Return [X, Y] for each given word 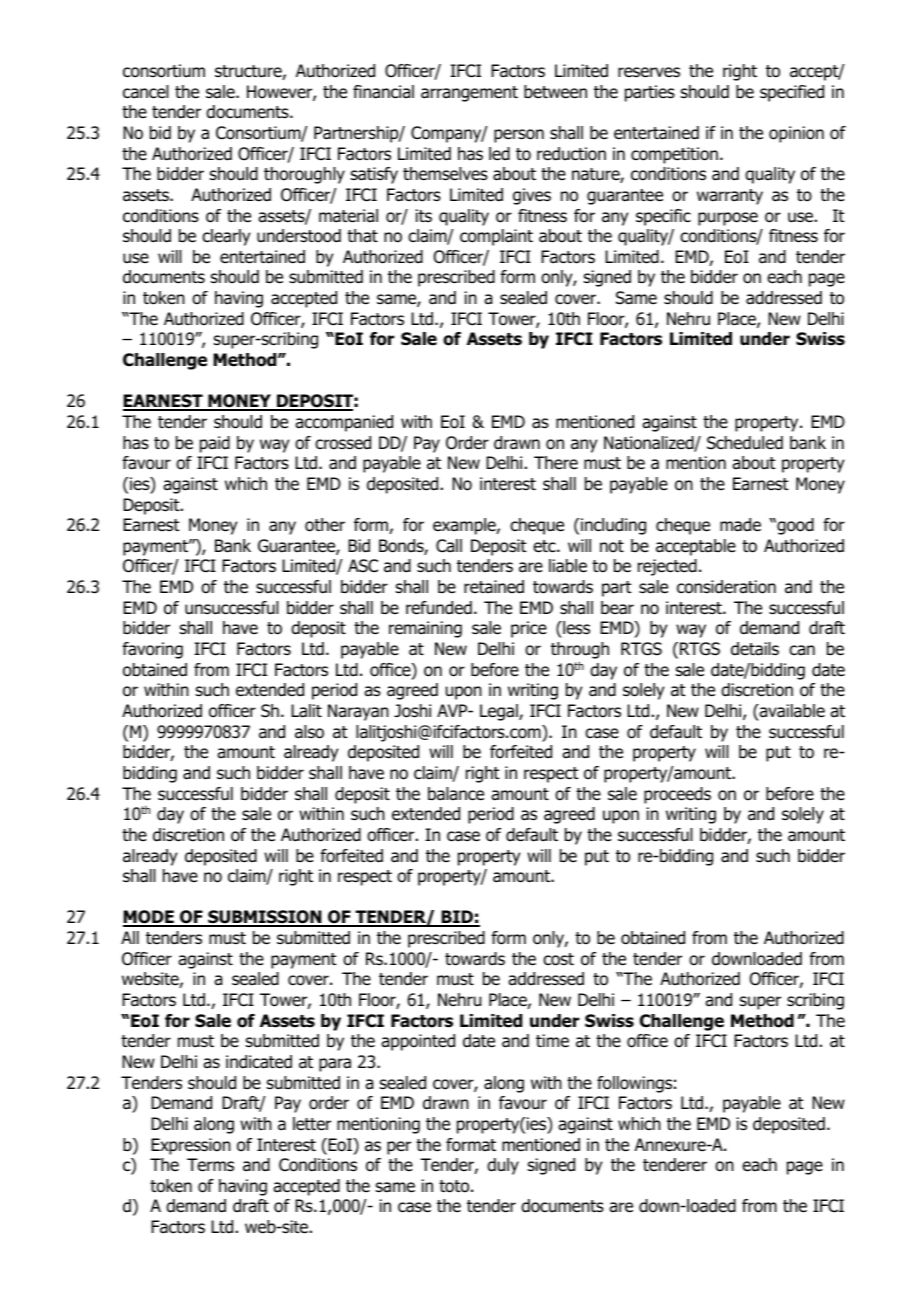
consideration [726, 587]
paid [215, 444]
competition [674, 155]
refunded [439, 608]
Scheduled [745, 443]
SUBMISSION [265, 918]
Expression [191, 1146]
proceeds [677, 795]
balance [456, 794]
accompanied [344, 423]
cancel [146, 92]
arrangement [469, 94]
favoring [152, 650]
